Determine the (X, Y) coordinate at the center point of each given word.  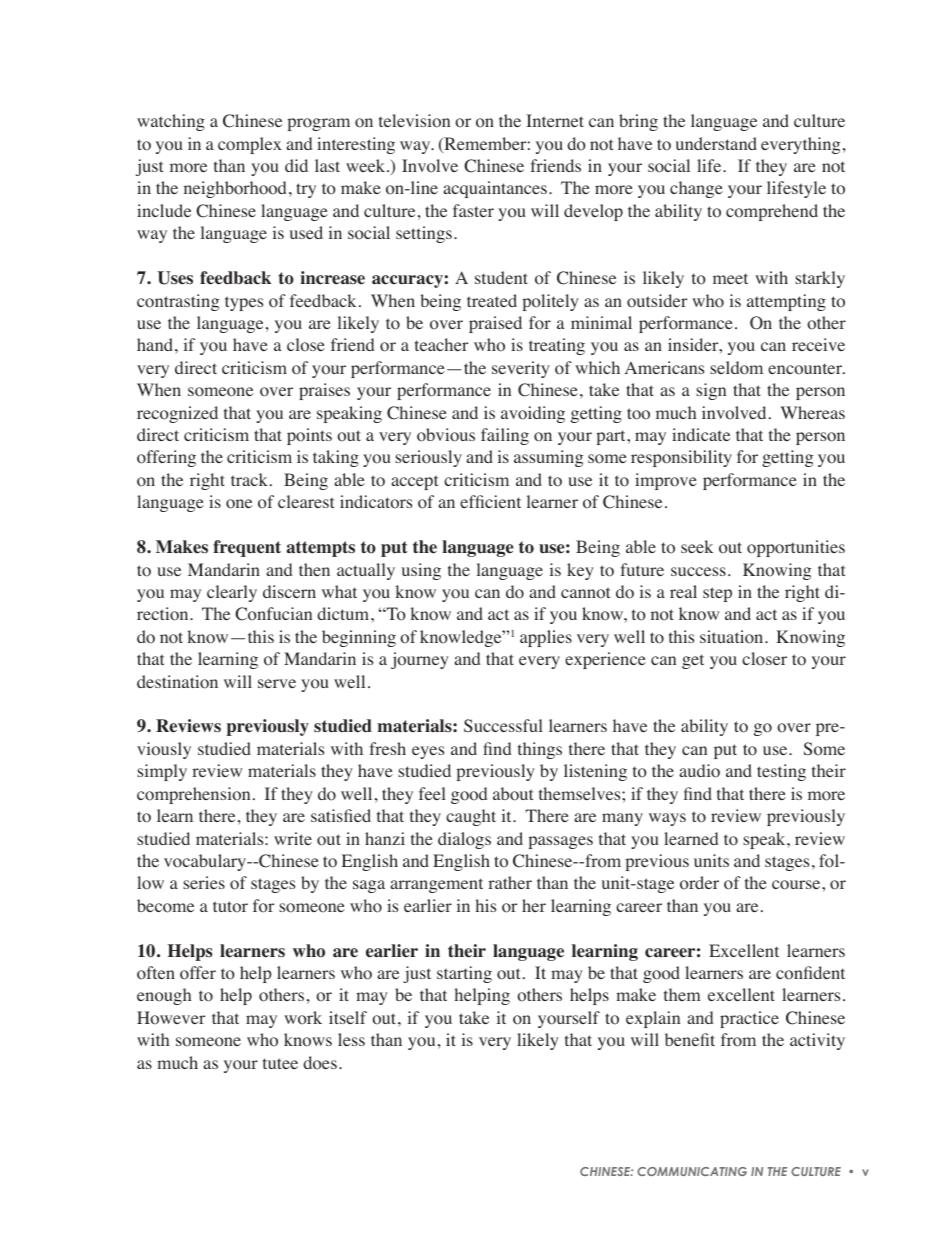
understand (716, 143)
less (351, 1039)
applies (546, 638)
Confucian (273, 614)
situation (733, 637)
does (320, 1063)
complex (250, 145)
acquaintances (495, 189)
